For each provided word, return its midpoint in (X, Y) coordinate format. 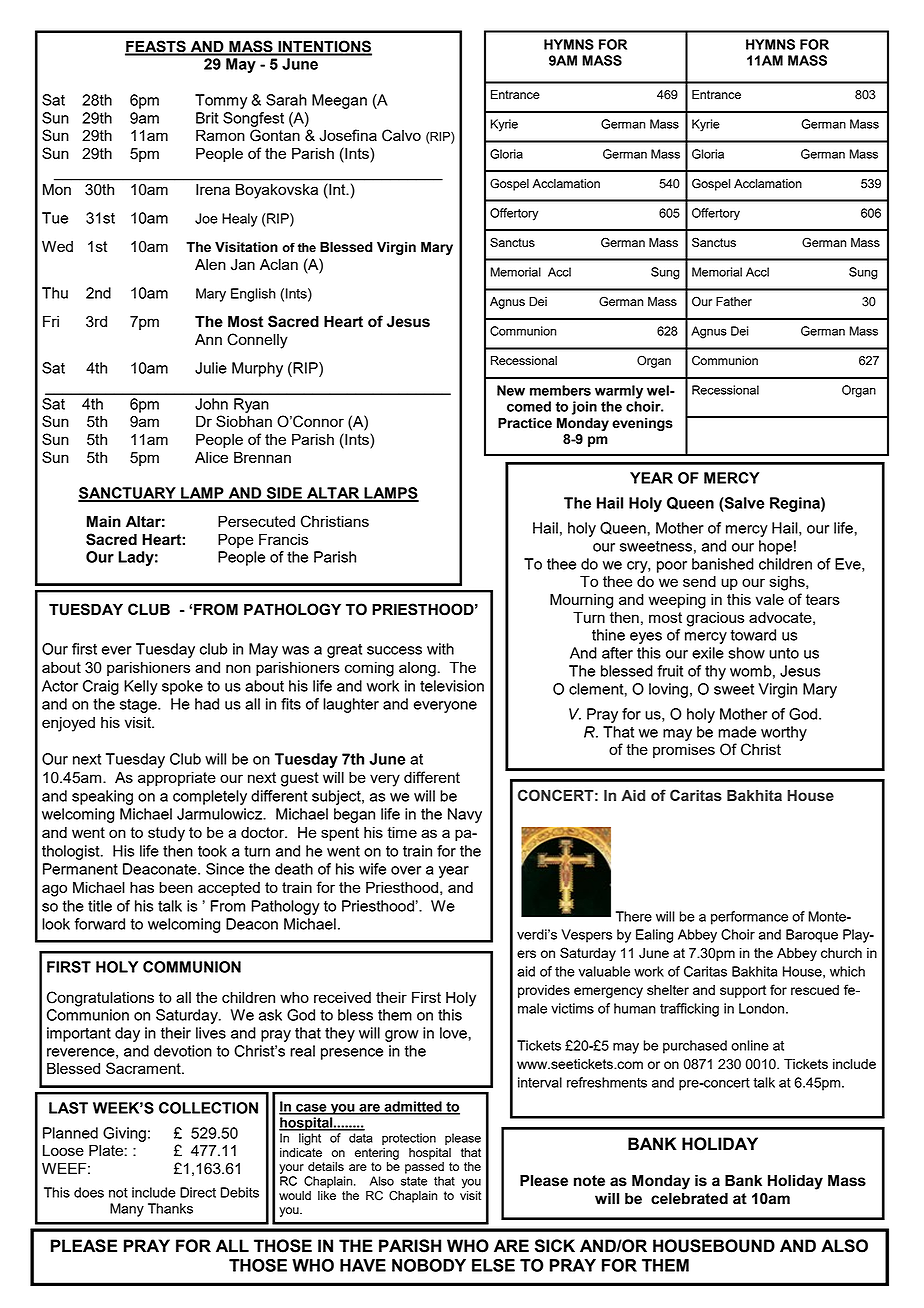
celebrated (689, 1198)
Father (734, 301)
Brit (207, 118)
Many (127, 1210)
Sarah (286, 100)
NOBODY (429, 1265)
